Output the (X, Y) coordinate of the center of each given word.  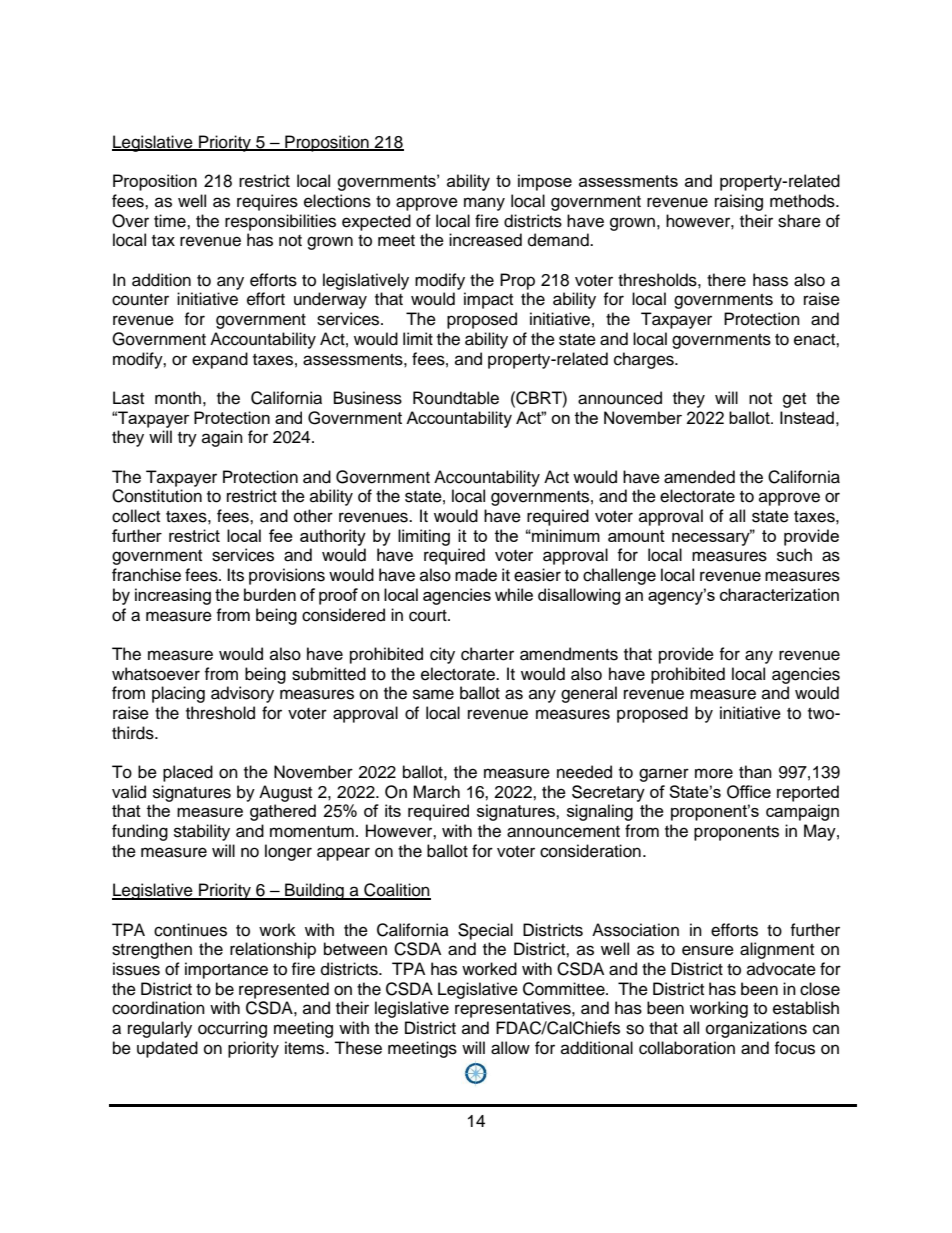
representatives (514, 1009)
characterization (779, 594)
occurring (232, 1029)
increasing (173, 596)
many (484, 204)
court (429, 616)
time (171, 221)
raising (739, 202)
